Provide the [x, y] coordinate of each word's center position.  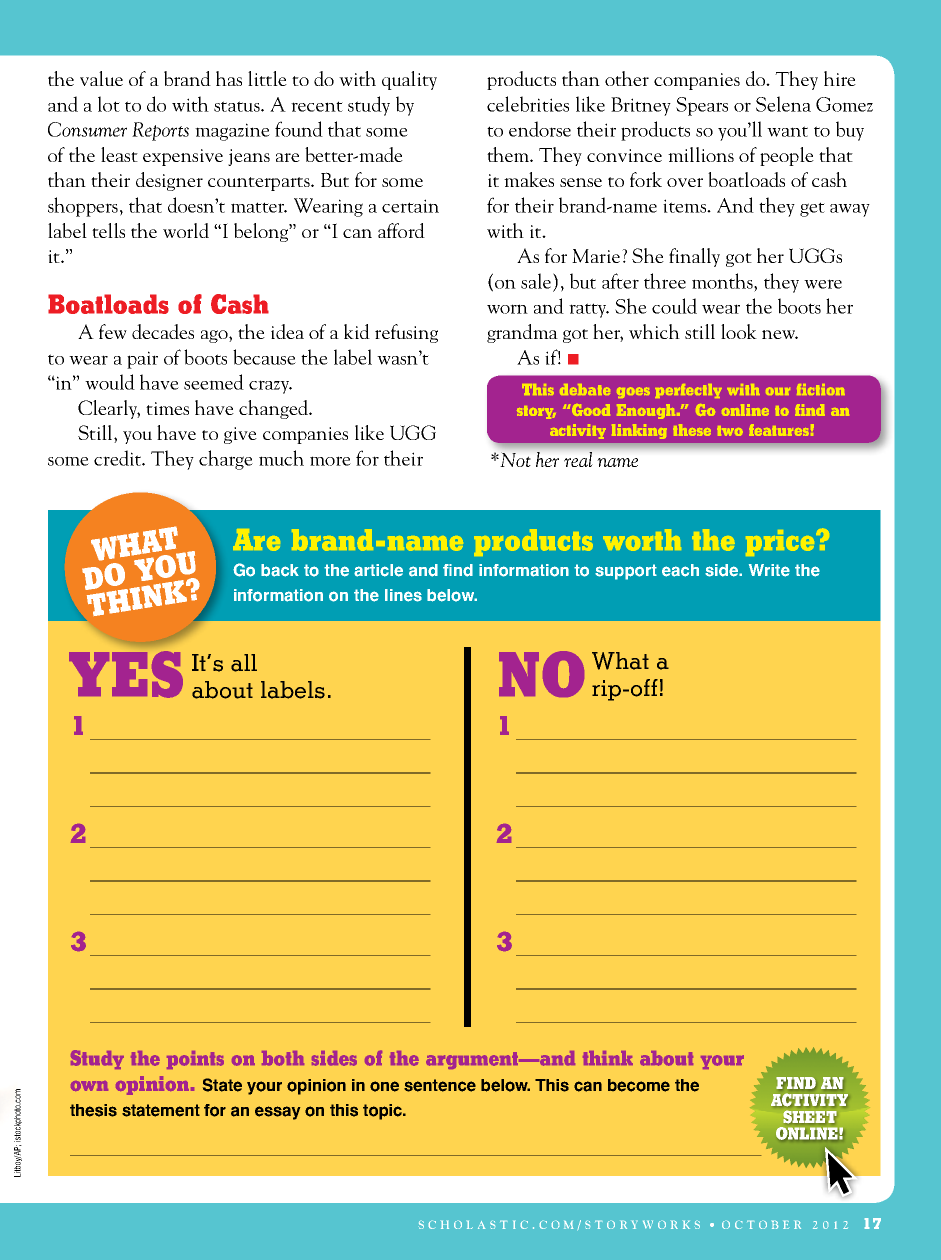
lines [403, 595]
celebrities [528, 104]
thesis [93, 1110]
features [779, 430]
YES [126, 674]
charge [226, 460]
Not [514, 459]
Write [769, 570]
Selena [783, 104]
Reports [160, 131]
